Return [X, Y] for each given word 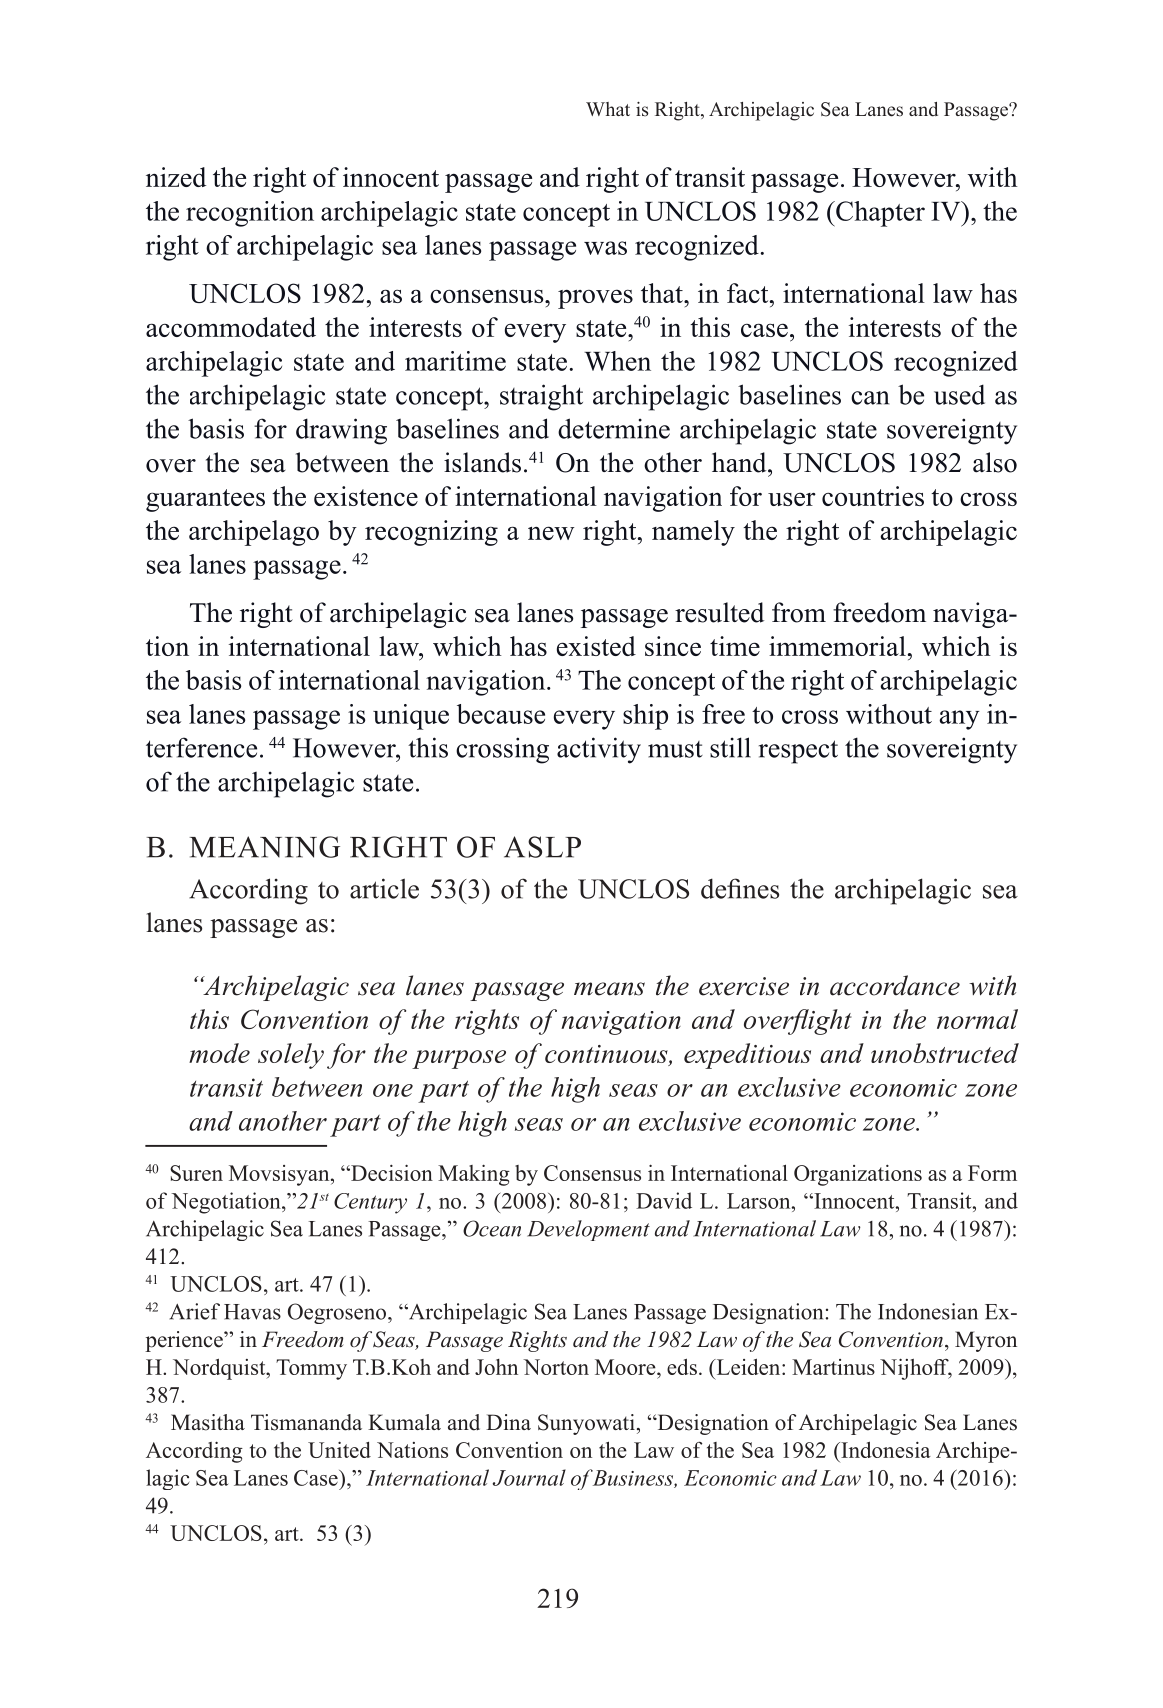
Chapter [879, 214]
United [339, 1449]
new [551, 533]
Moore [626, 1367]
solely [291, 1056]
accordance [895, 985]
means [609, 989]
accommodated [231, 327]
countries [873, 496]
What [608, 109]
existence [366, 496]
